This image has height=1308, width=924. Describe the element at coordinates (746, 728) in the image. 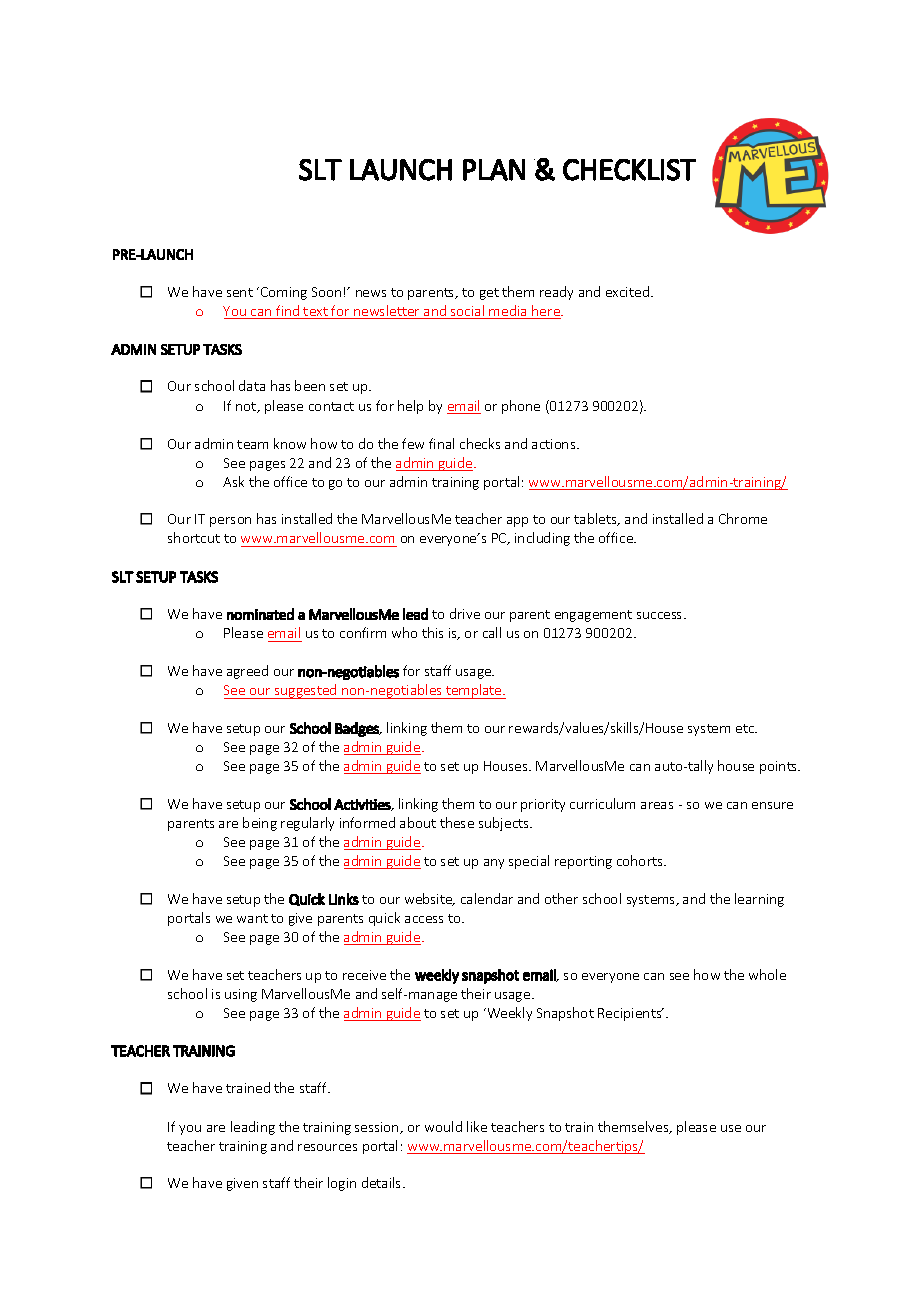

I see `etc` at that location.
